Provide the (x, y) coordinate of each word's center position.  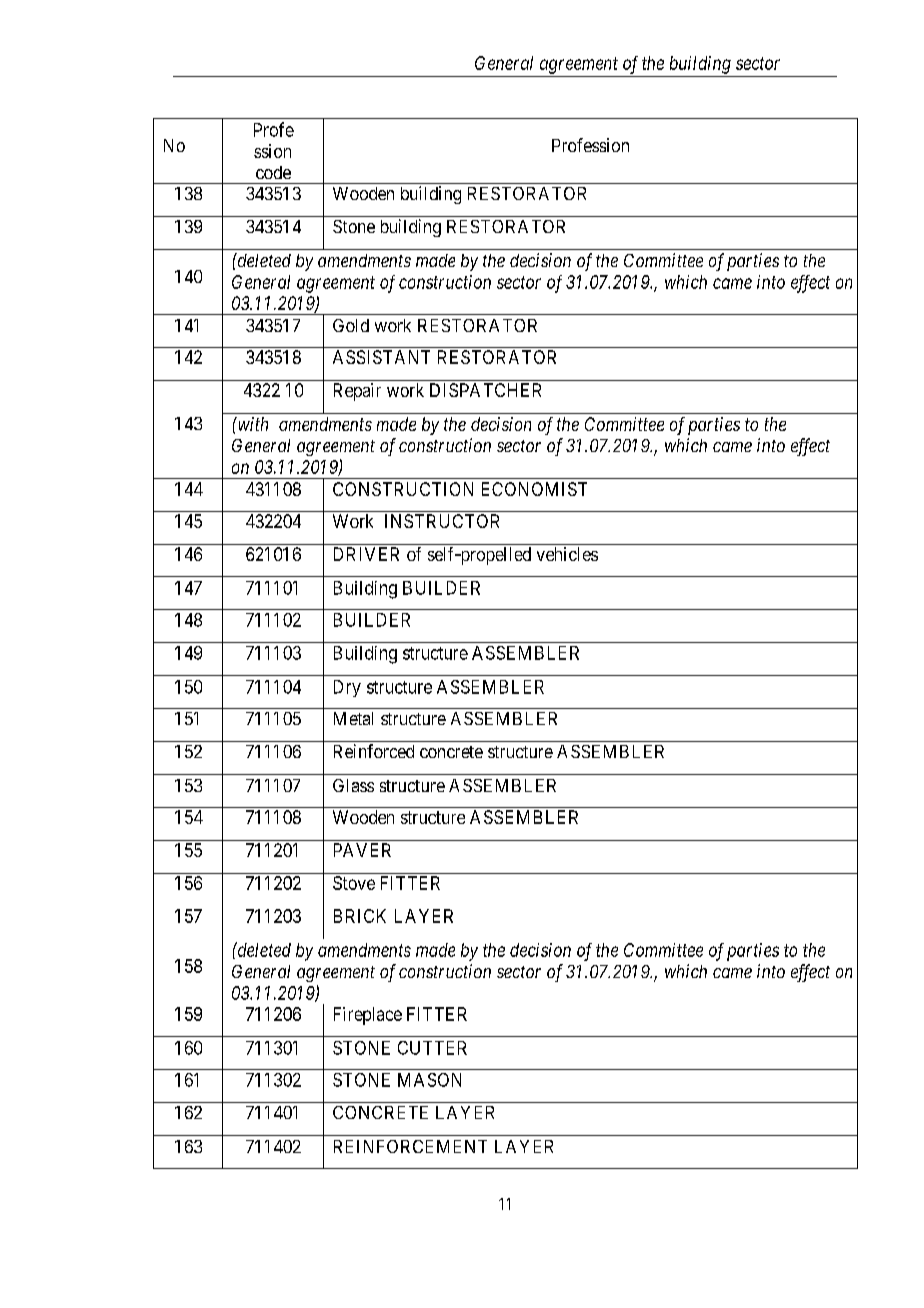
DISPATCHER (485, 390)
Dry (347, 688)
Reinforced (374, 751)
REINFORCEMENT (410, 1146)
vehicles (567, 554)
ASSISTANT (381, 357)
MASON (429, 1080)
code (273, 172)
